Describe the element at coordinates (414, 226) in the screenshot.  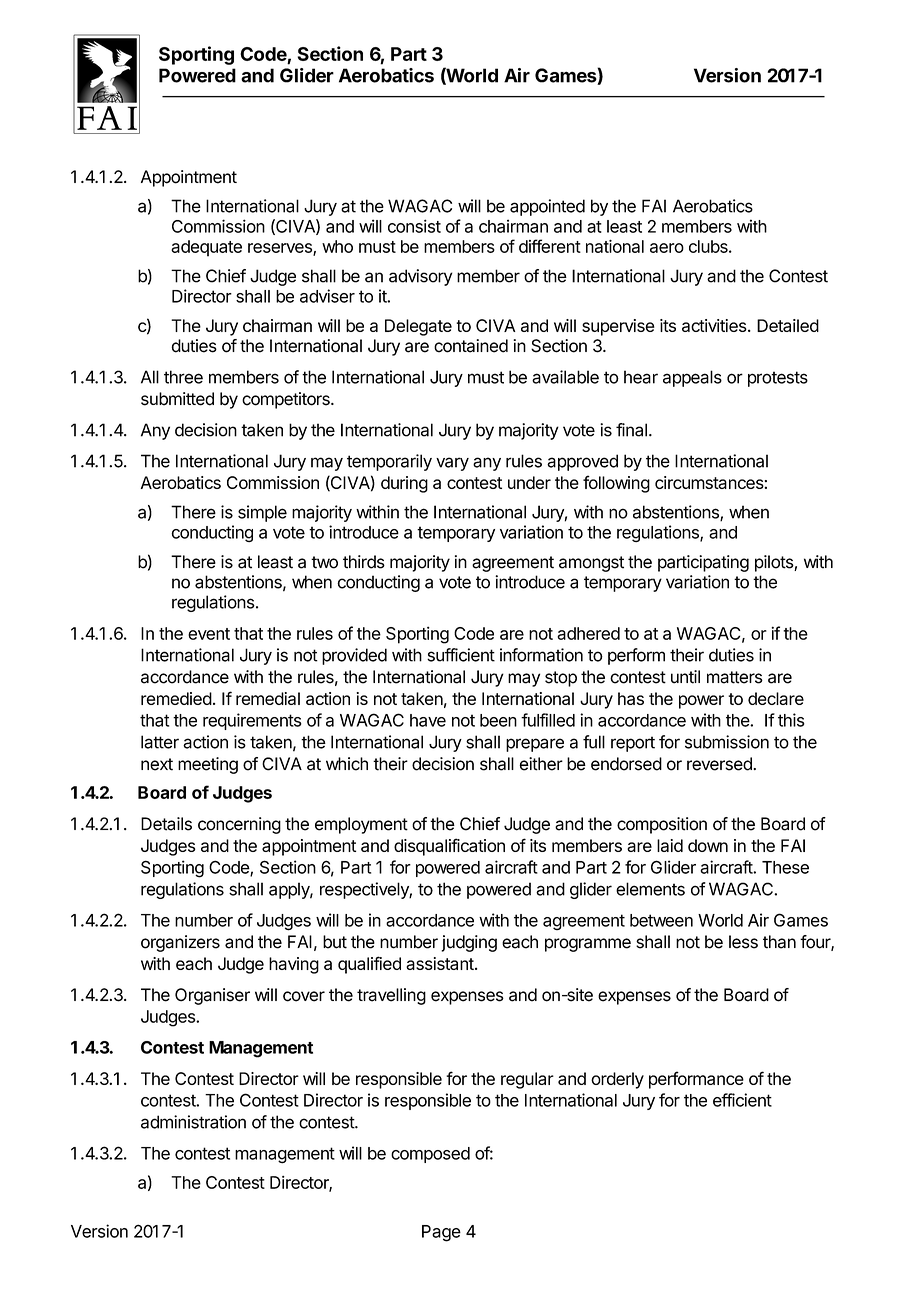
I see `consist` at that location.
